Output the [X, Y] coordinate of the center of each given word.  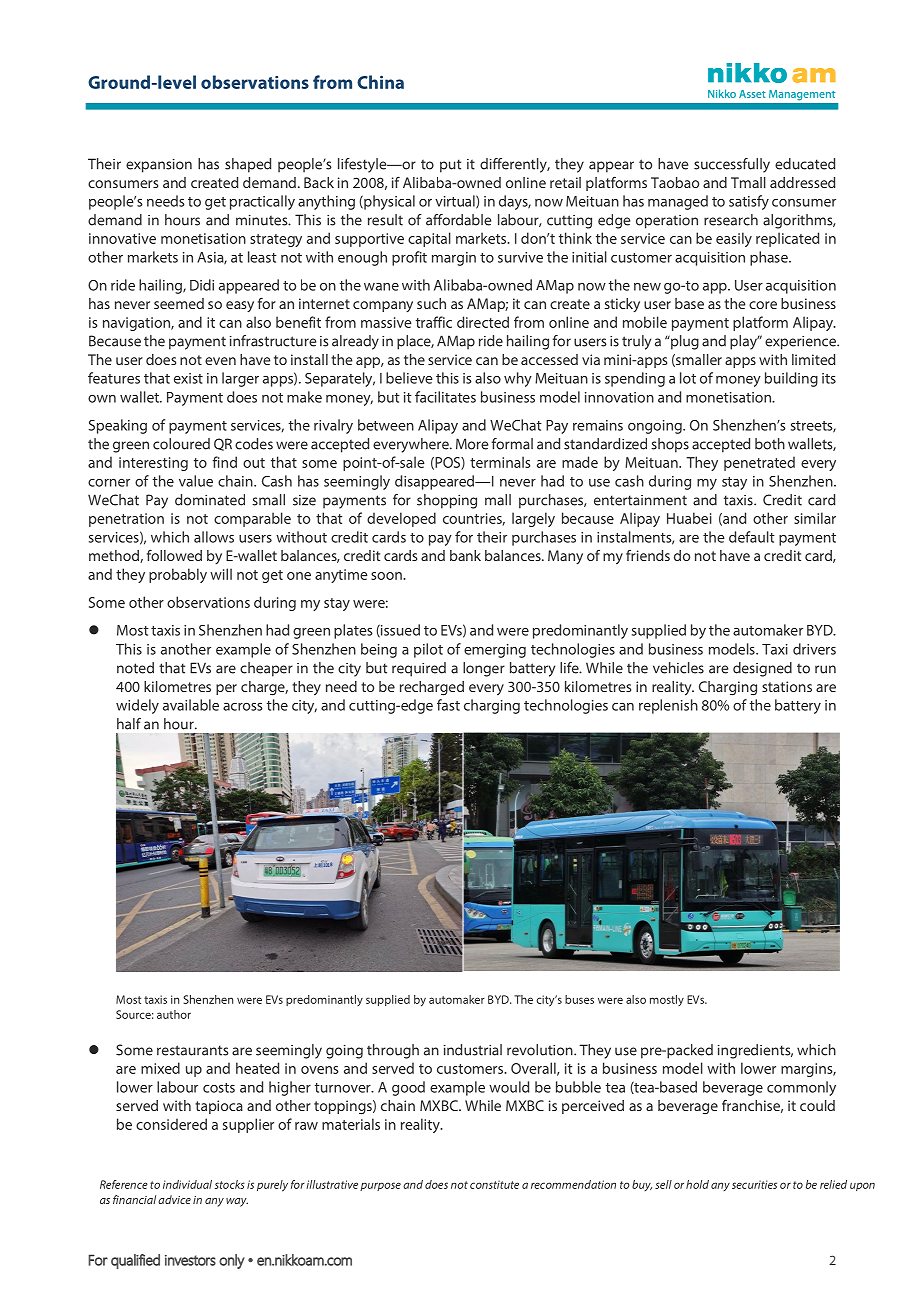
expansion [159, 166]
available [191, 705]
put [450, 166]
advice [174, 1199]
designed [762, 669]
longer [484, 669]
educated [805, 164]
